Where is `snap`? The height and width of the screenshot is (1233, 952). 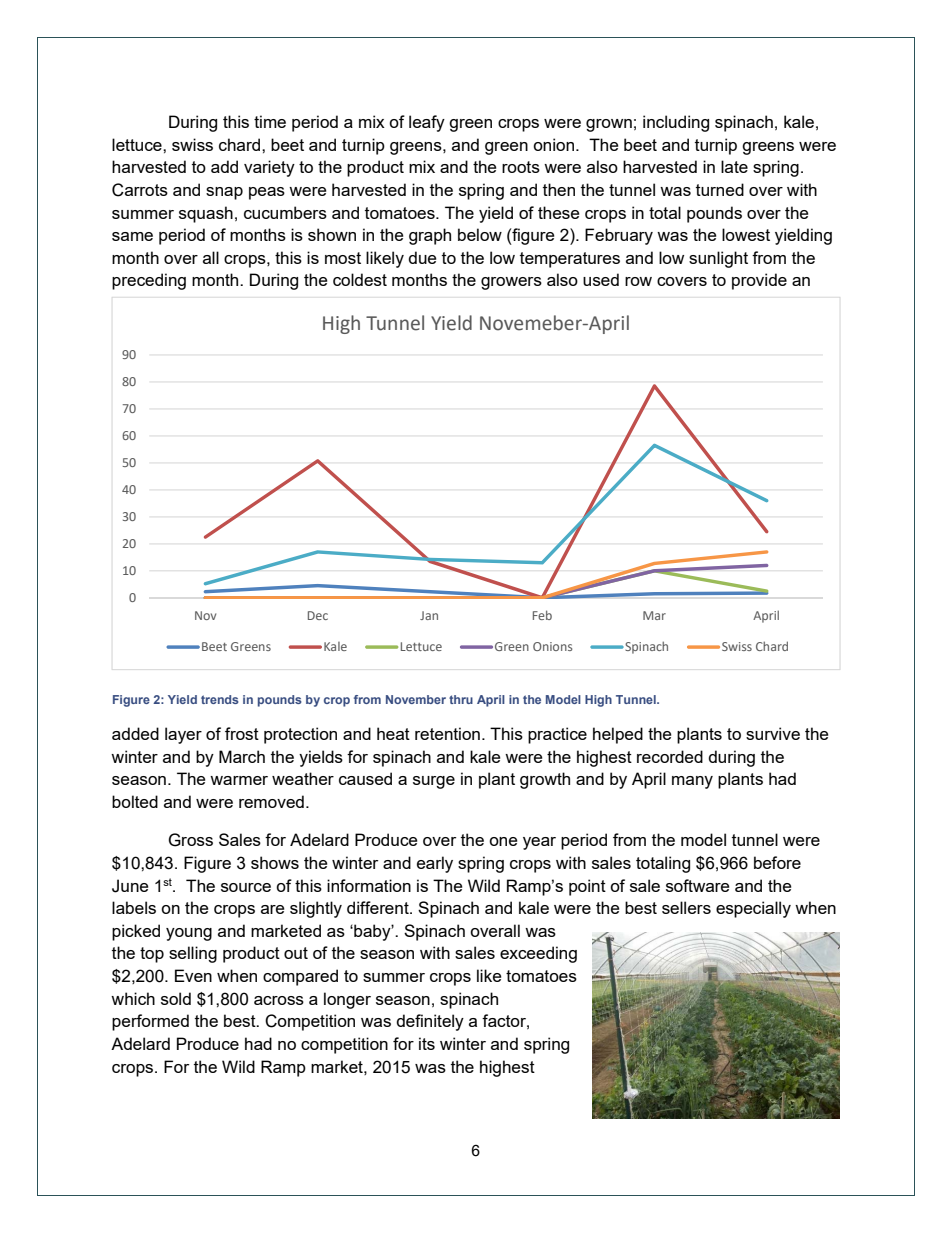 snap is located at coordinates (224, 193).
